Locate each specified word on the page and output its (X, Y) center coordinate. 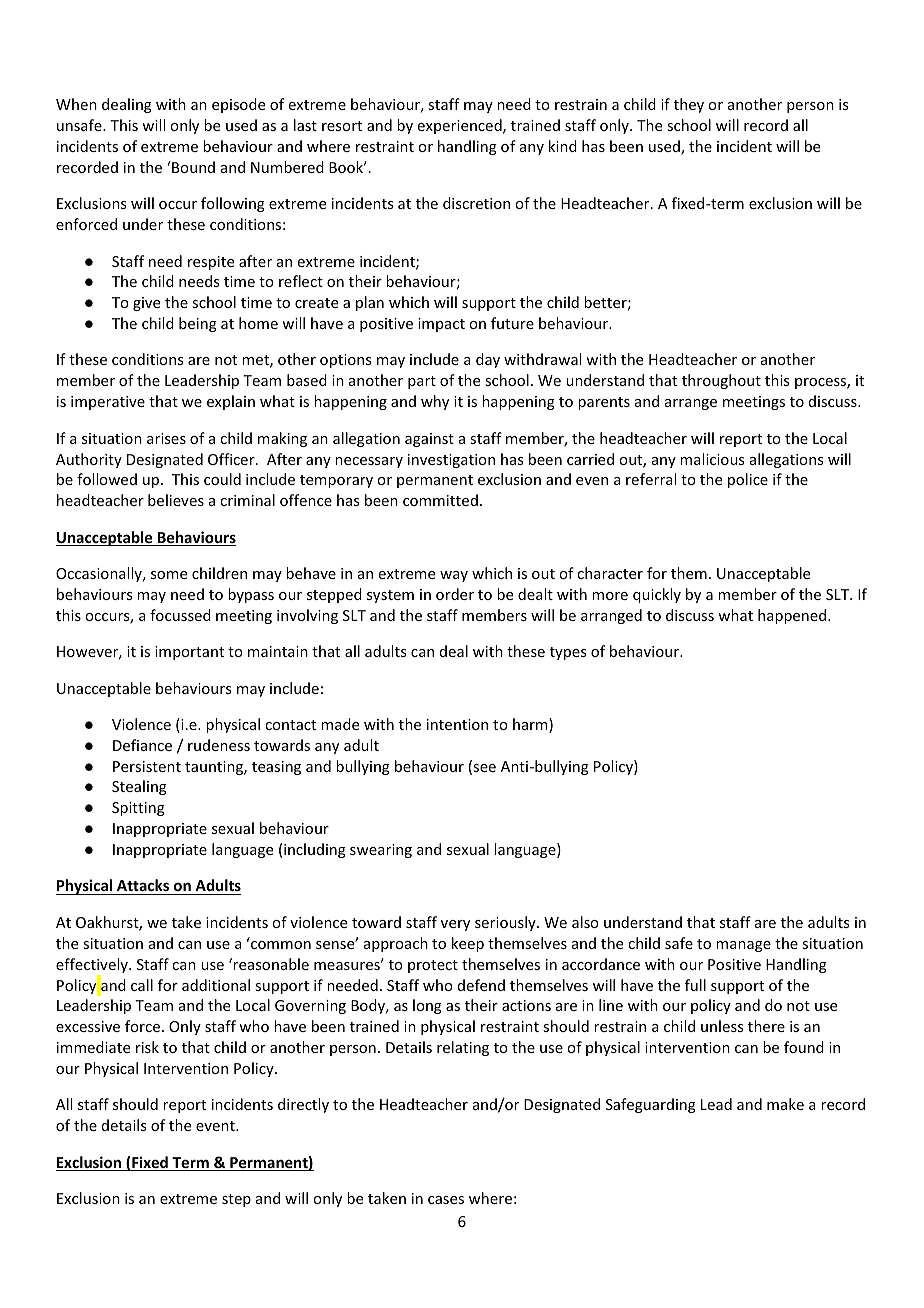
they (689, 105)
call (142, 985)
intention (457, 724)
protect (433, 966)
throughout (721, 381)
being (198, 324)
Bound (192, 167)
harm (531, 725)
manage (743, 946)
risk (147, 1047)
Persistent (147, 766)
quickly (657, 595)
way (454, 576)
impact (441, 325)
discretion (476, 203)
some (169, 575)
